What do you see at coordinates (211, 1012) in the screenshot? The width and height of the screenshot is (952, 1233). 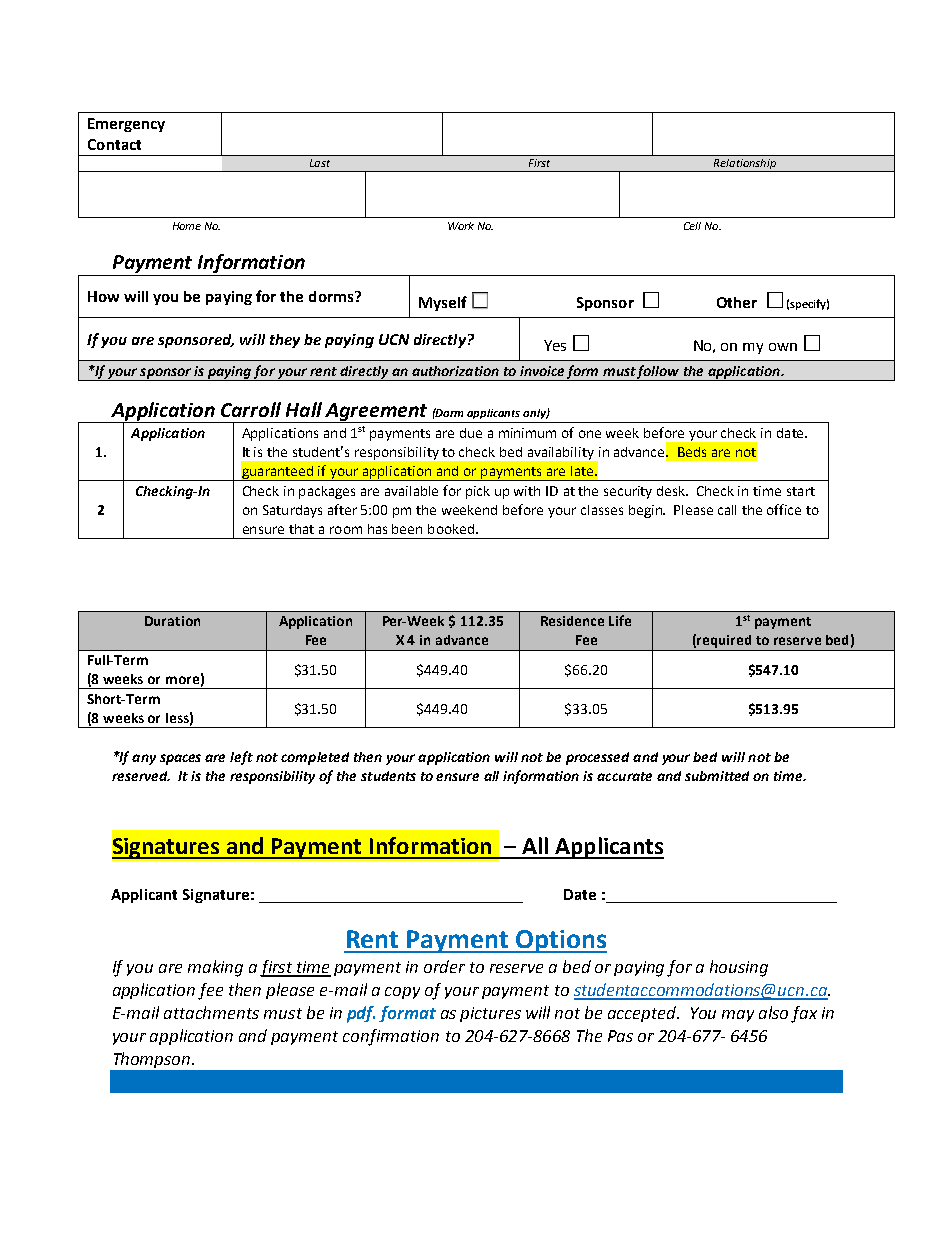 I see `attachments` at bounding box center [211, 1012].
